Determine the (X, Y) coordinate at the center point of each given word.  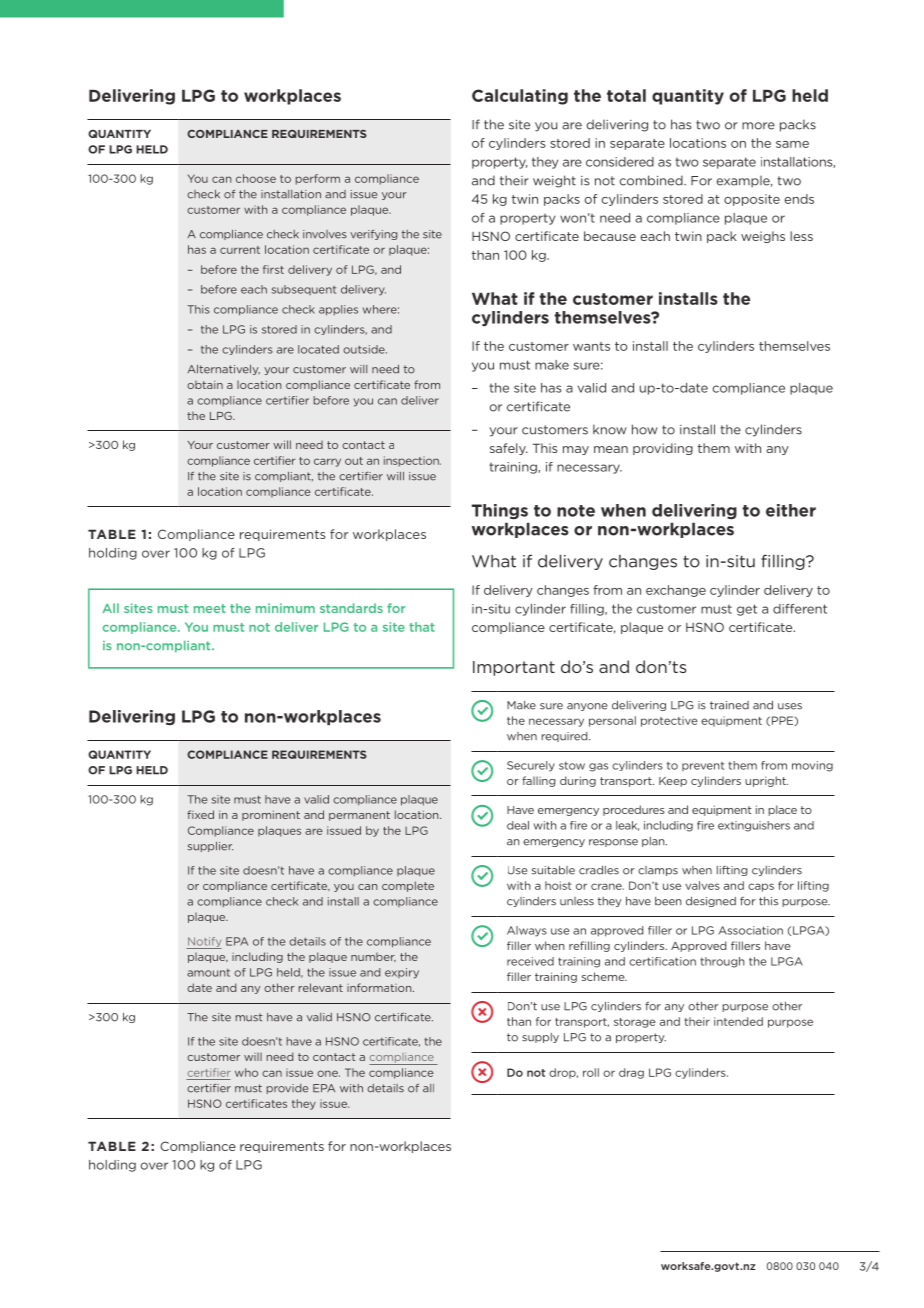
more (758, 126)
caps (761, 887)
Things (500, 511)
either (791, 510)
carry (327, 462)
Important (514, 668)
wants (591, 346)
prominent (271, 815)
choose (256, 178)
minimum (285, 608)
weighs (763, 237)
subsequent (304, 290)
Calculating (520, 97)
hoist (558, 885)
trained (729, 705)
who (246, 1072)
